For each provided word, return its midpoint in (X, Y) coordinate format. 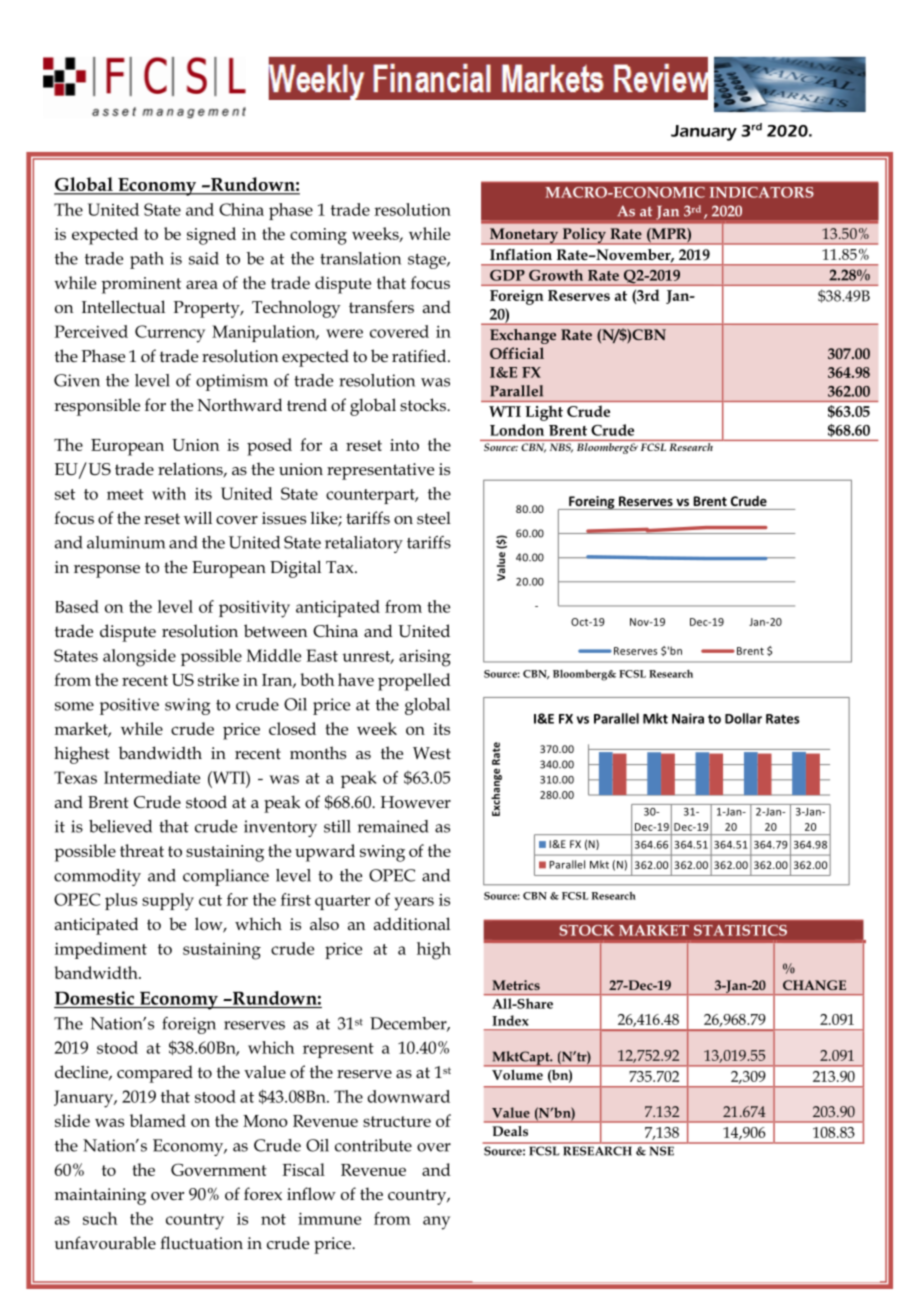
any (436, 1223)
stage (428, 261)
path (147, 260)
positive (129, 706)
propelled (414, 682)
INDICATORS (762, 192)
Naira (688, 718)
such (100, 1218)
